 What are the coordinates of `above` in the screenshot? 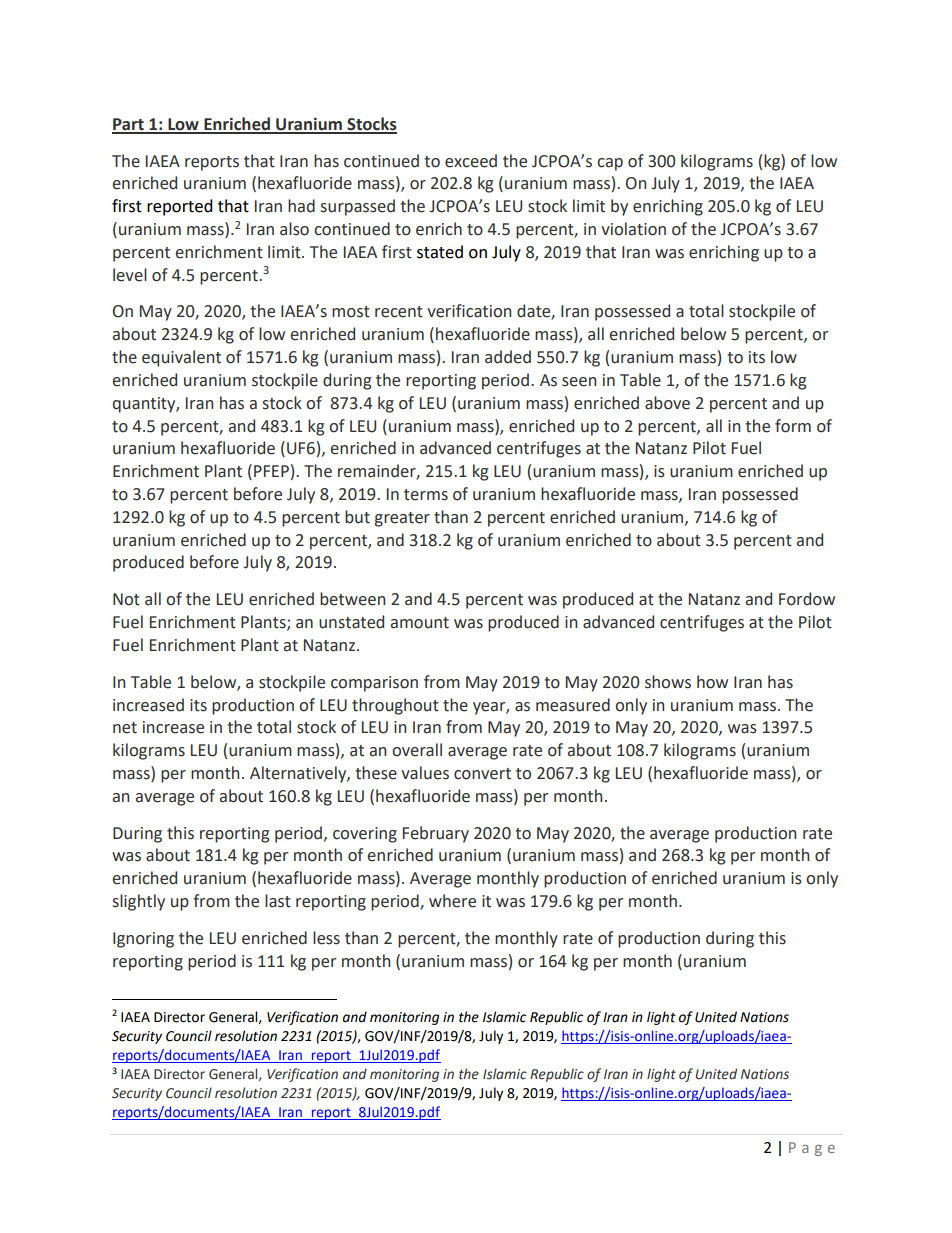 It's located at (667, 403).
